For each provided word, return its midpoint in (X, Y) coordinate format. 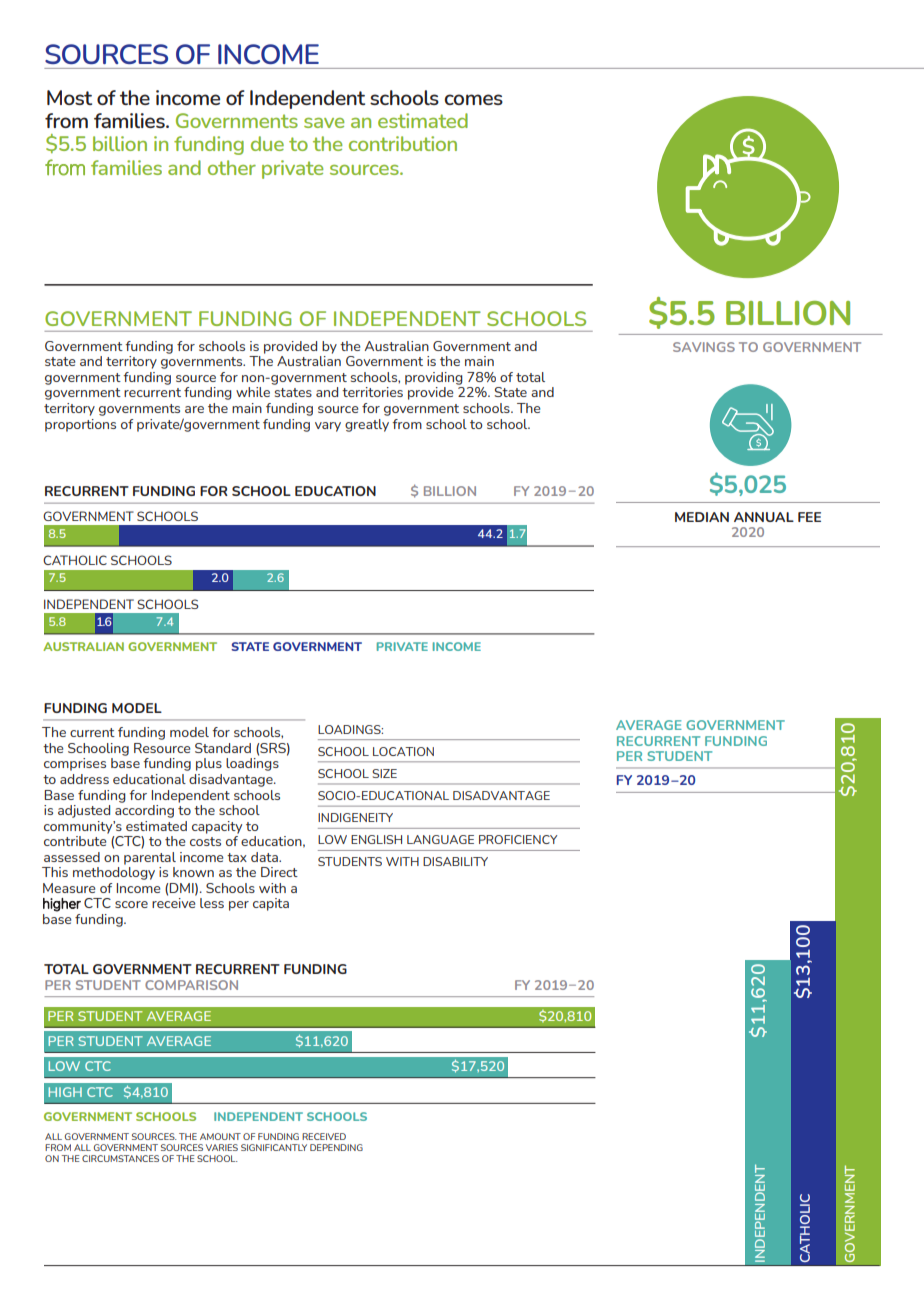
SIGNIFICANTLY (274, 1147)
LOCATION (403, 751)
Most (69, 97)
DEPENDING (336, 1147)
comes (474, 99)
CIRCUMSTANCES (120, 1158)
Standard (223, 748)
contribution (403, 143)
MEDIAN (702, 517)
